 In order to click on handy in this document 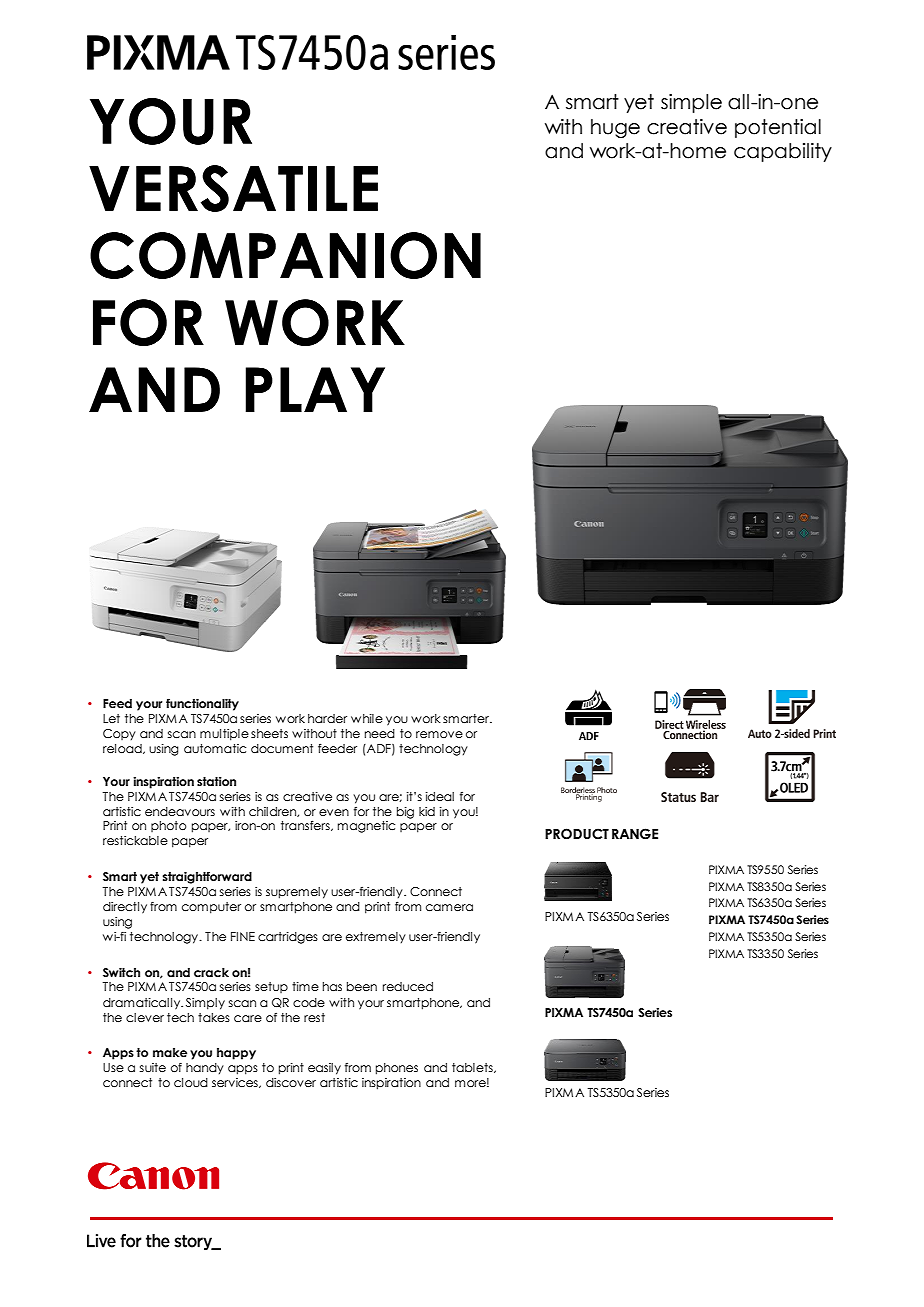, I will do `click(205, 1069)`.
